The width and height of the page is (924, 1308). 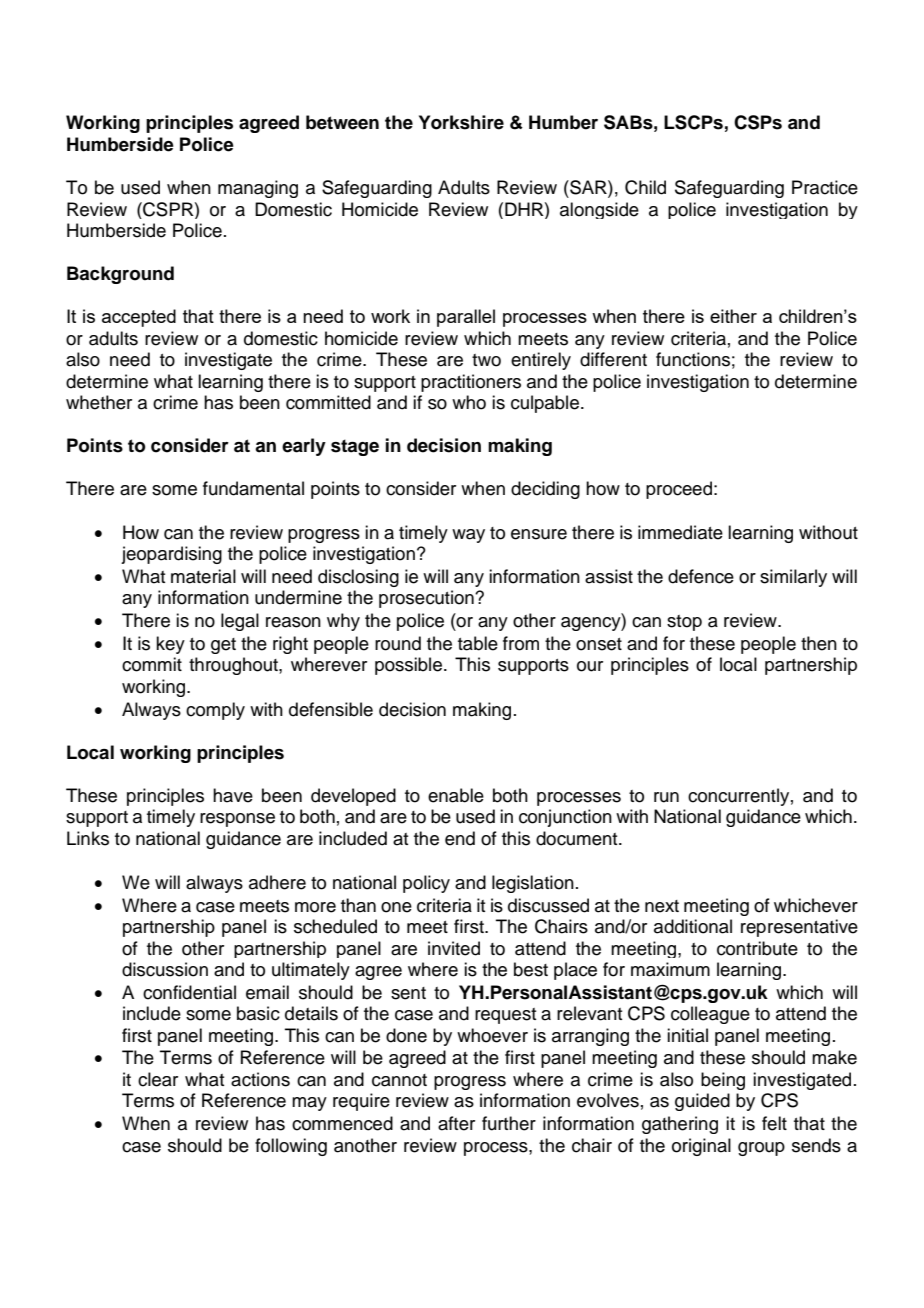 I want to click on felt, so click(x=774, y=1123).
